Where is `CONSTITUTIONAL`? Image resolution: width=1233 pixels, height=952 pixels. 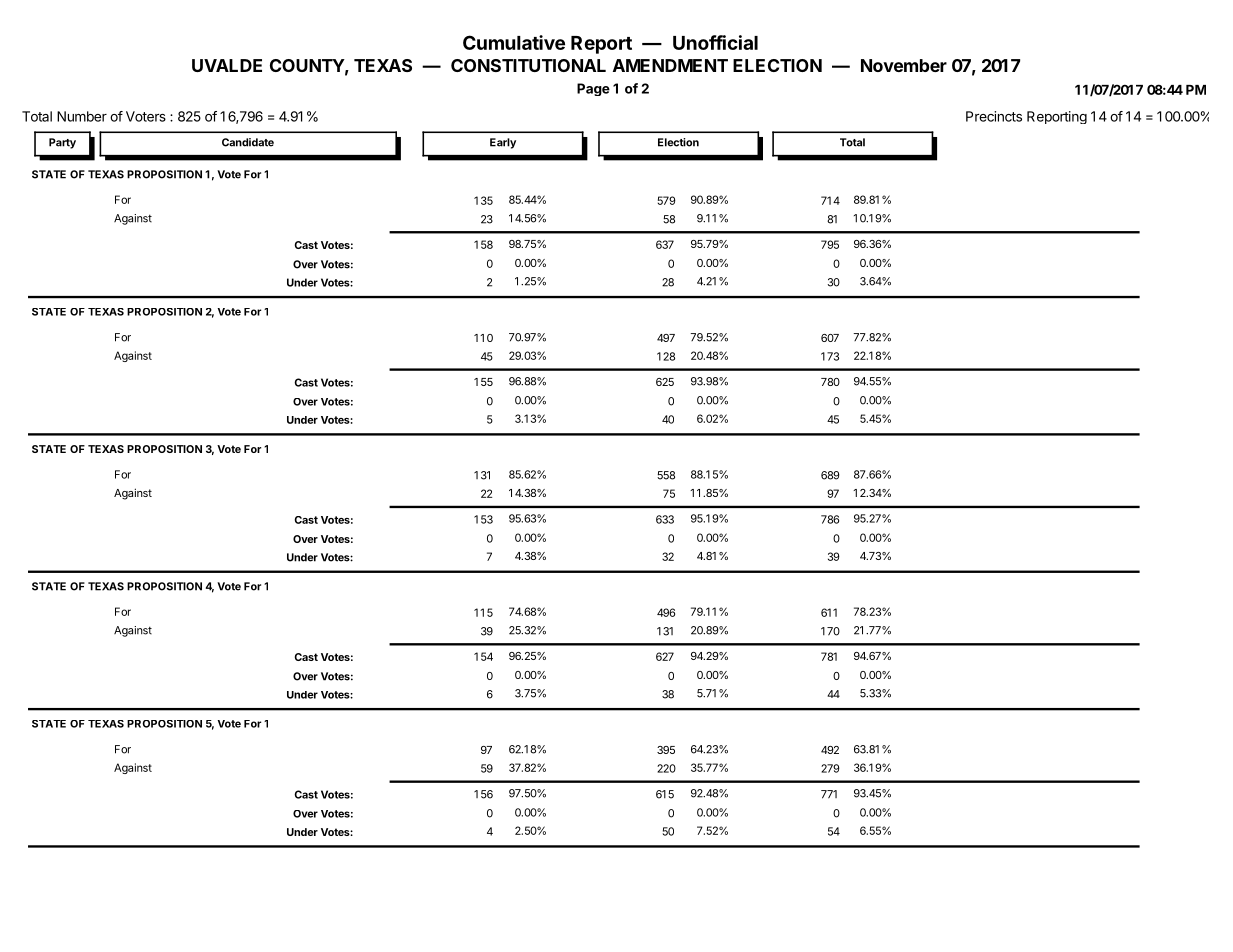
CONSTITUTIONAL is located at coordinates (528, 65).
